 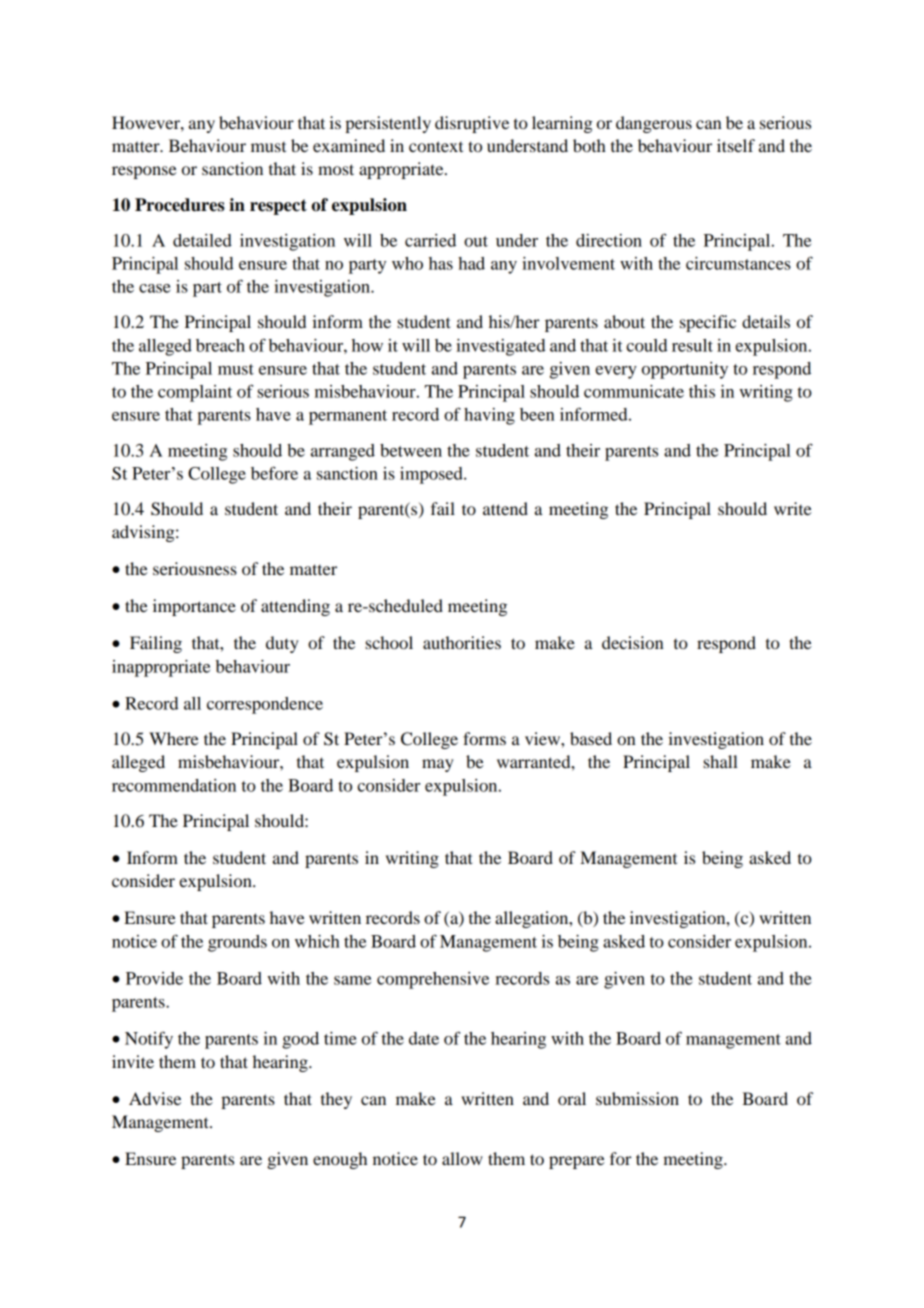 What do you see at coordinates (736, 145) in the image?
I see `itself` at bounding box center [736, 145].
